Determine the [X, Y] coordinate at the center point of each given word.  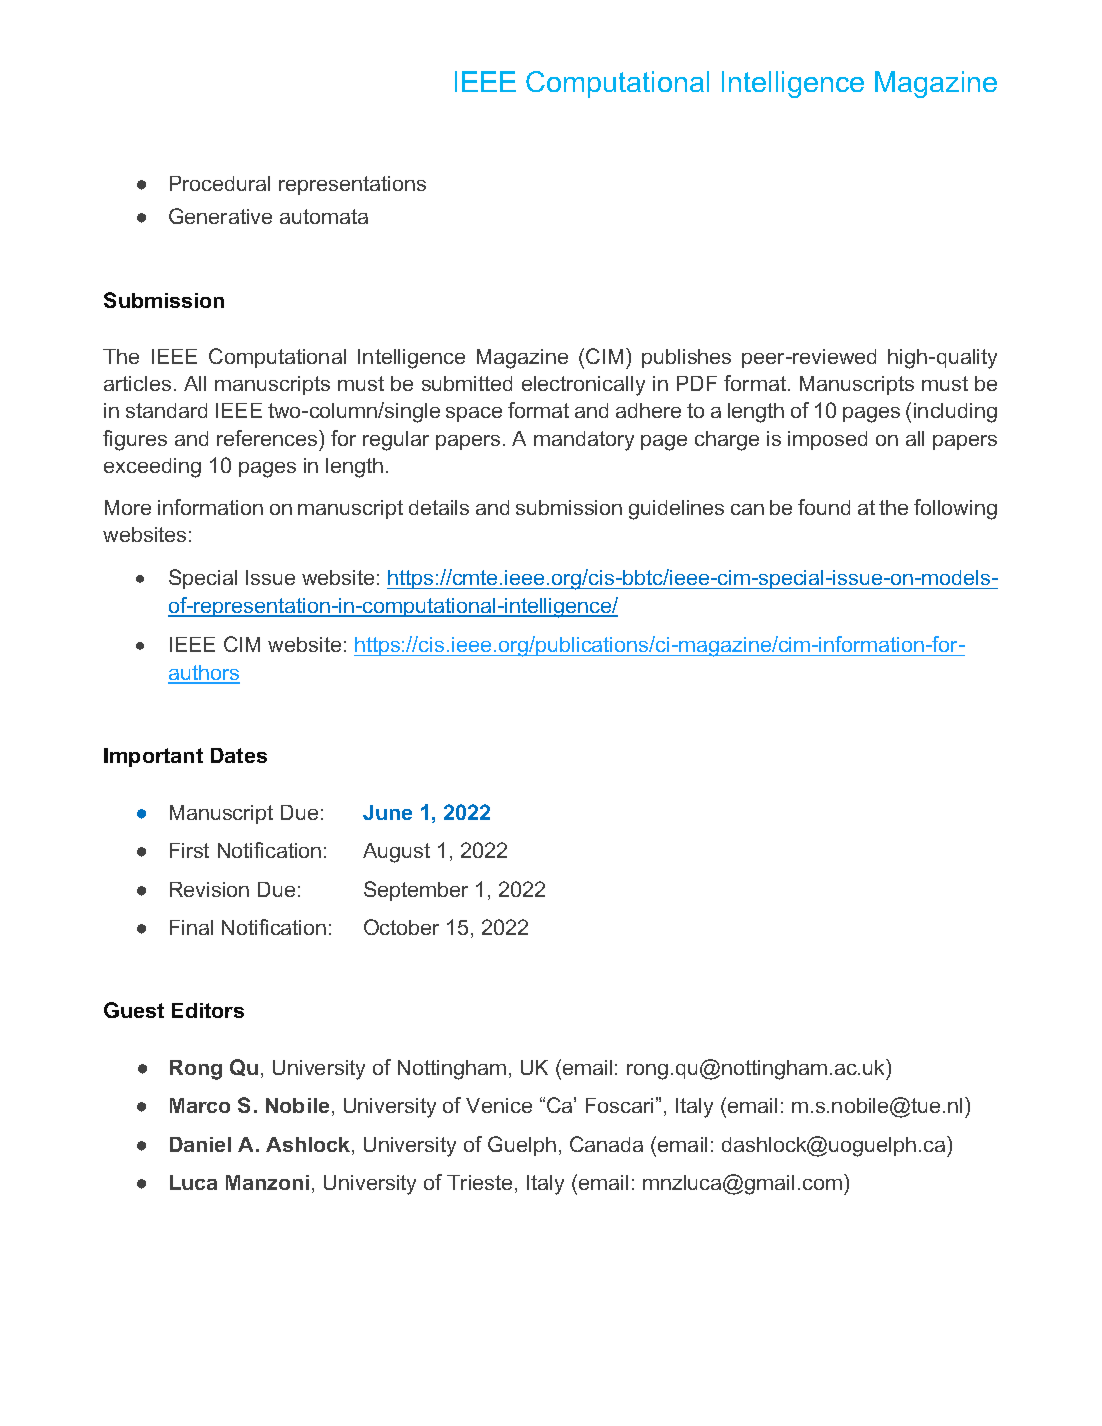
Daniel [200, 1144]
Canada [606, 1144]
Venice [499, 1105]
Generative [220, 216]
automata [324, 216]
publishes [686, 358]
